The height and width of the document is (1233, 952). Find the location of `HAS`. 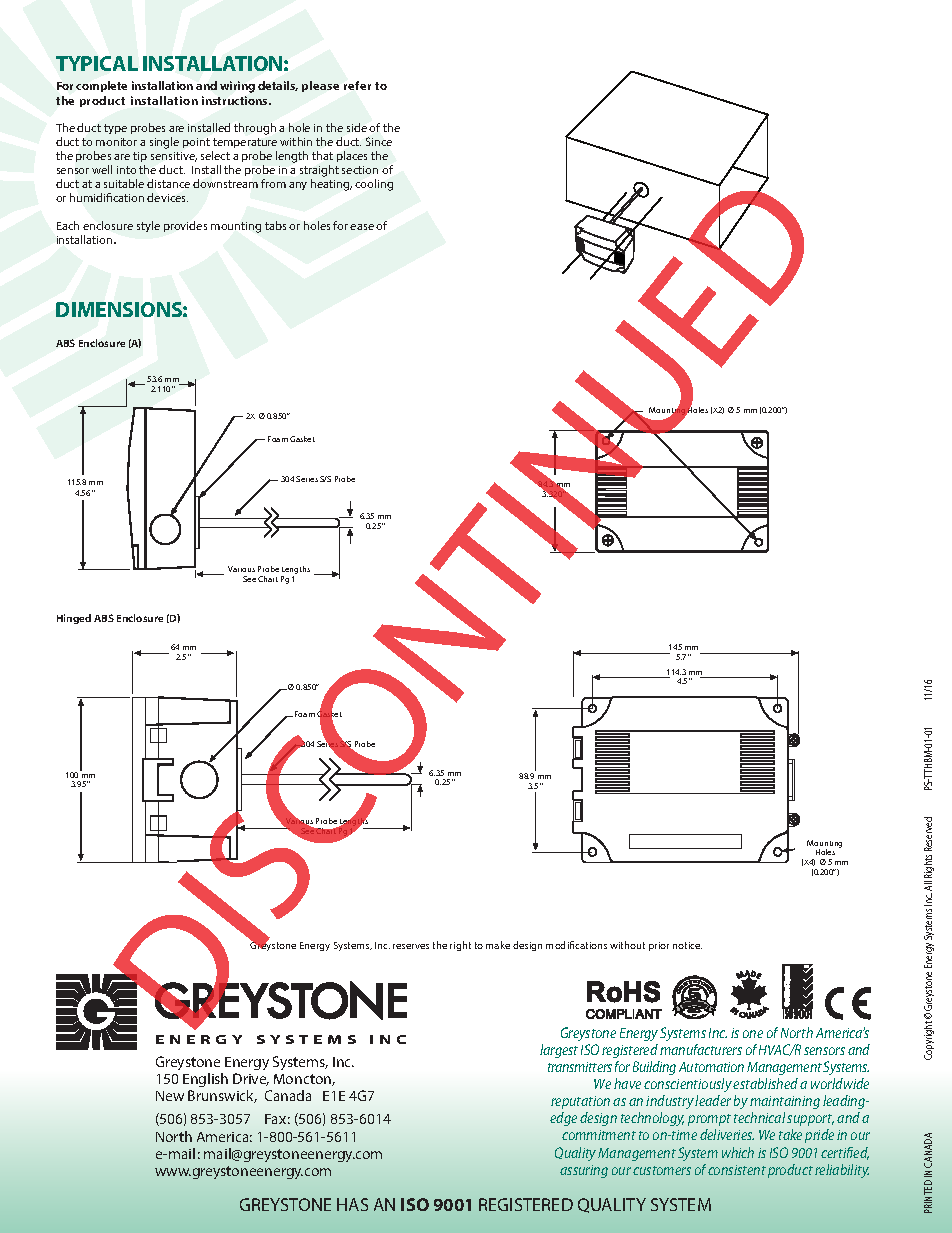

HAS is located at coordinates (352, 1204).
